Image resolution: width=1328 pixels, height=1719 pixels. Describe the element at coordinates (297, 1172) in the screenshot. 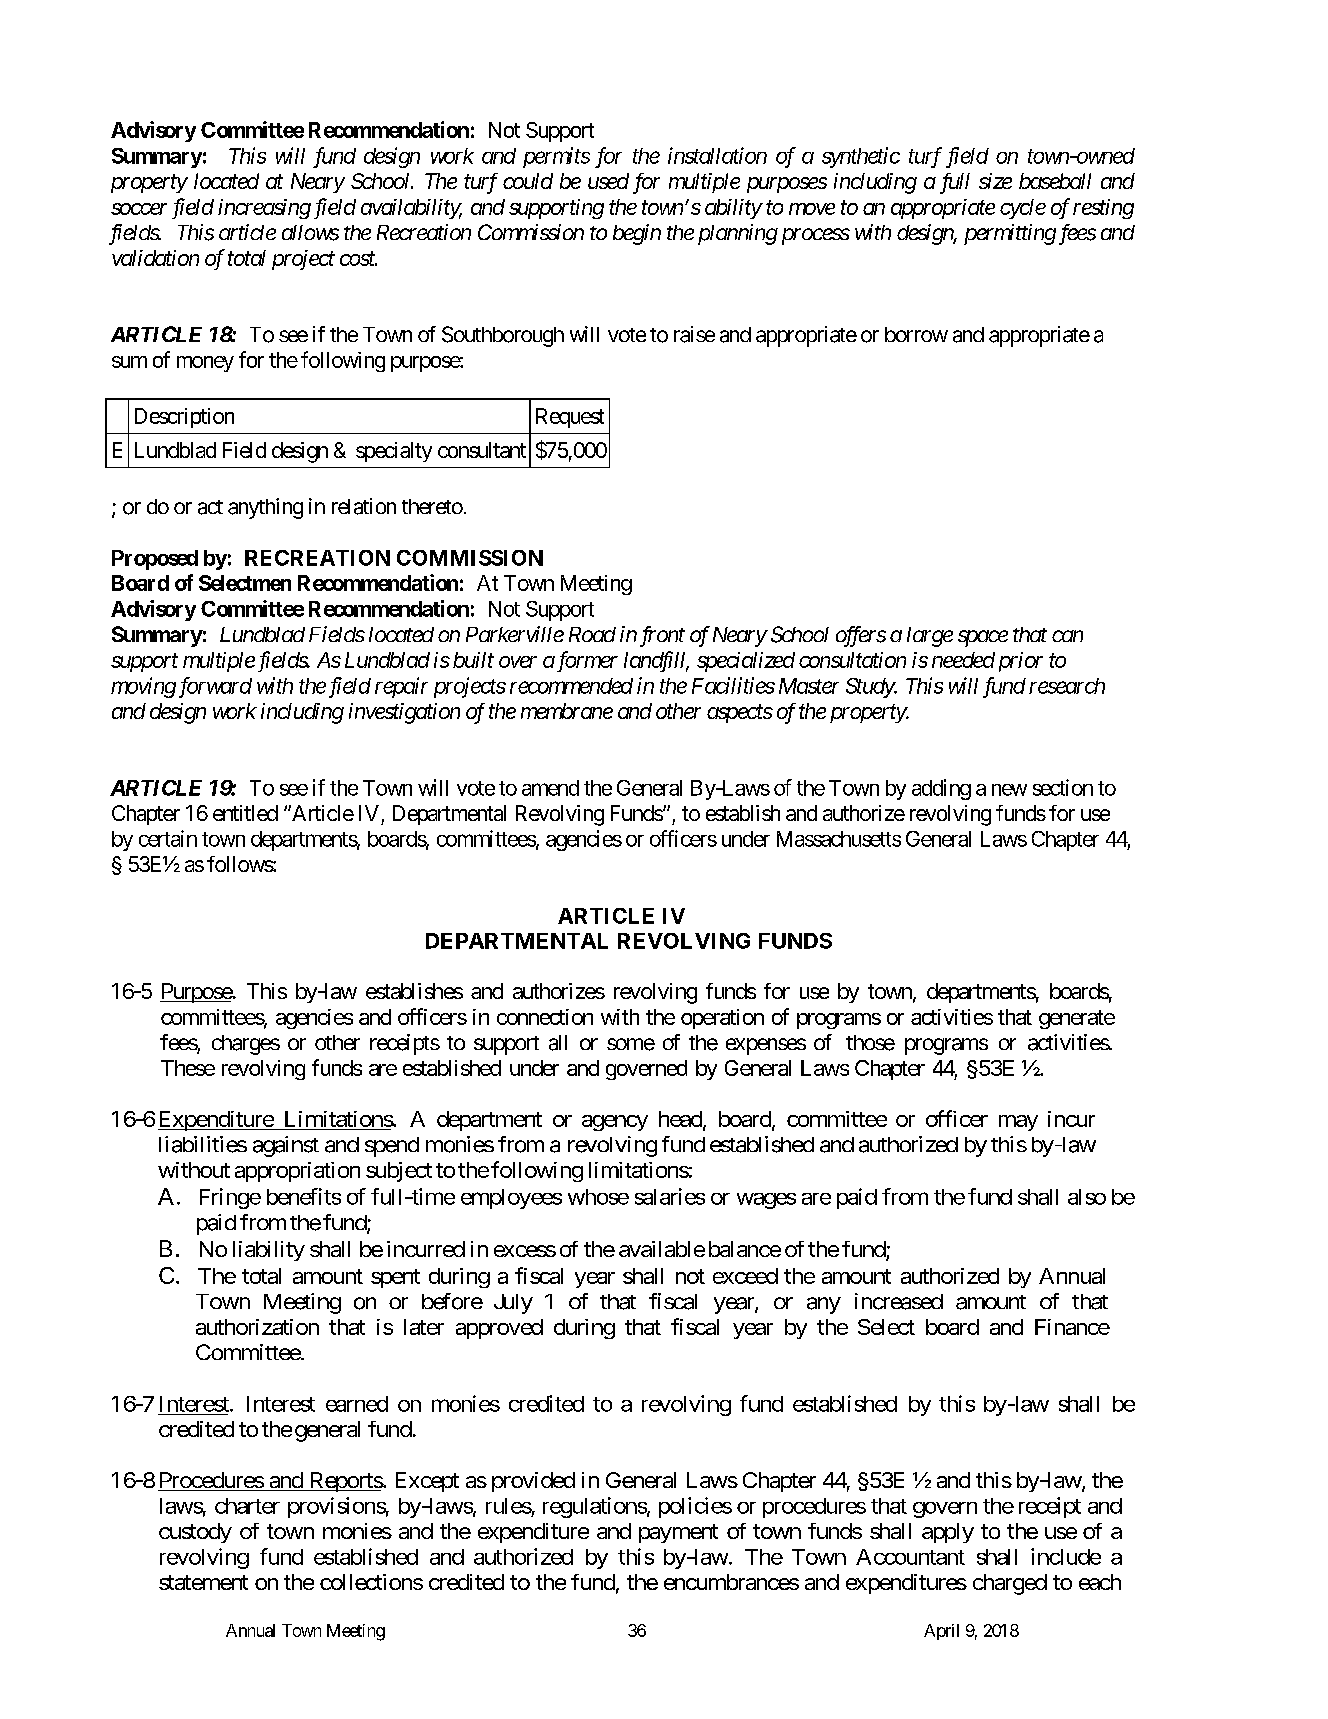

I see `appropriation` at that location.
